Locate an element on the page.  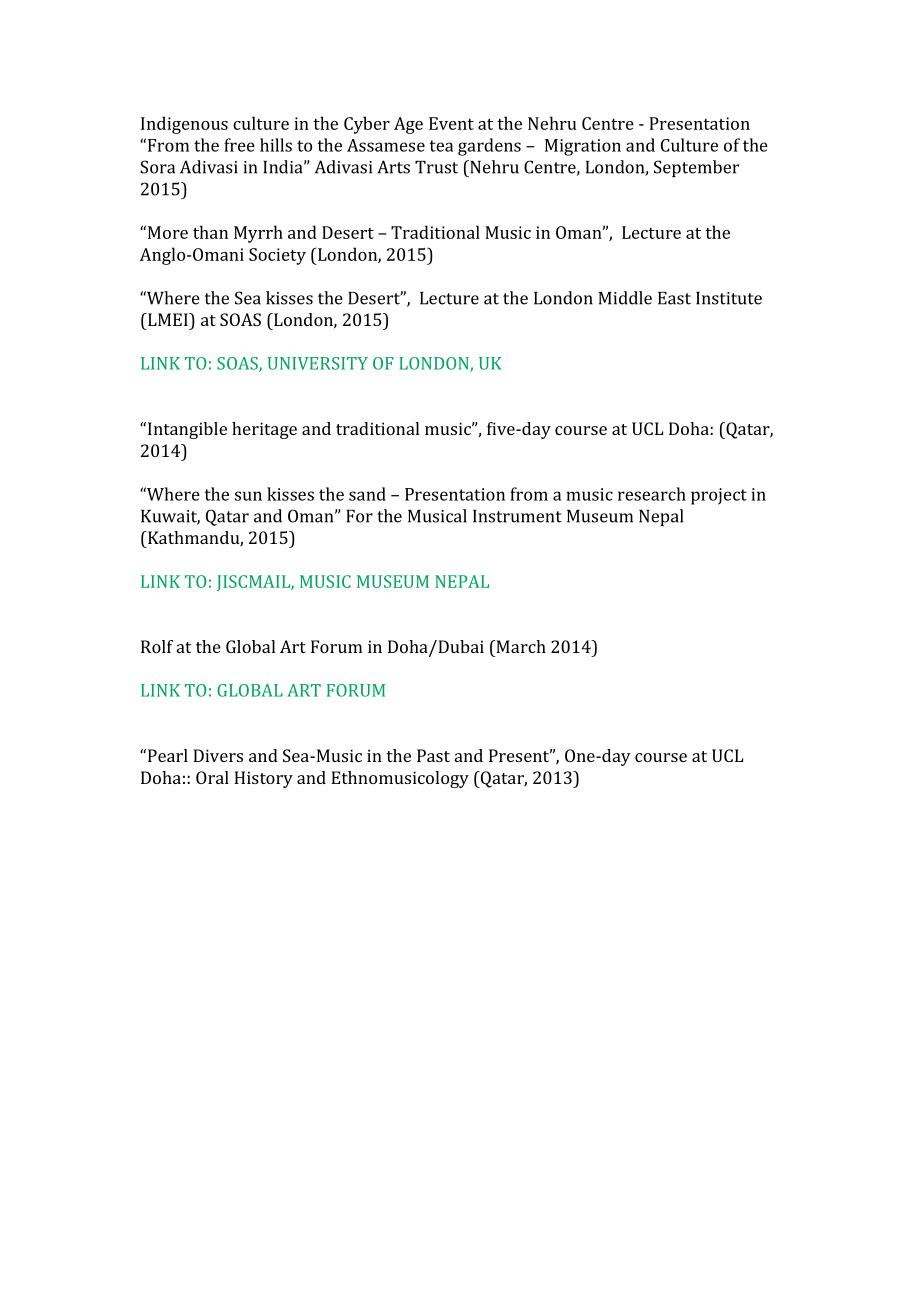
free is located at coordinates (239, 145).
